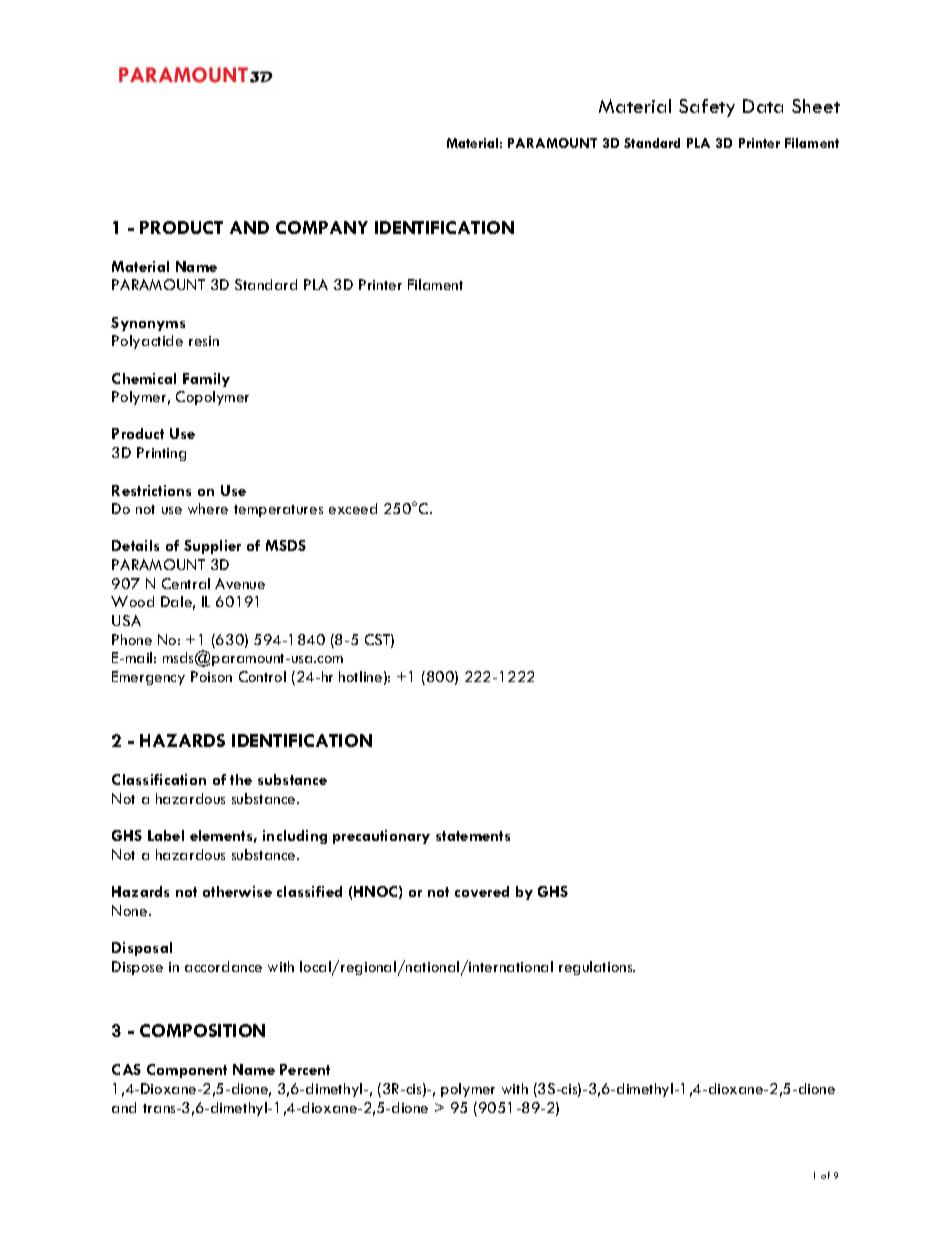 This page has width=952, height=1233. Describe the element at coordinates (597, 968) in the page. I see `regulations` at that location.
